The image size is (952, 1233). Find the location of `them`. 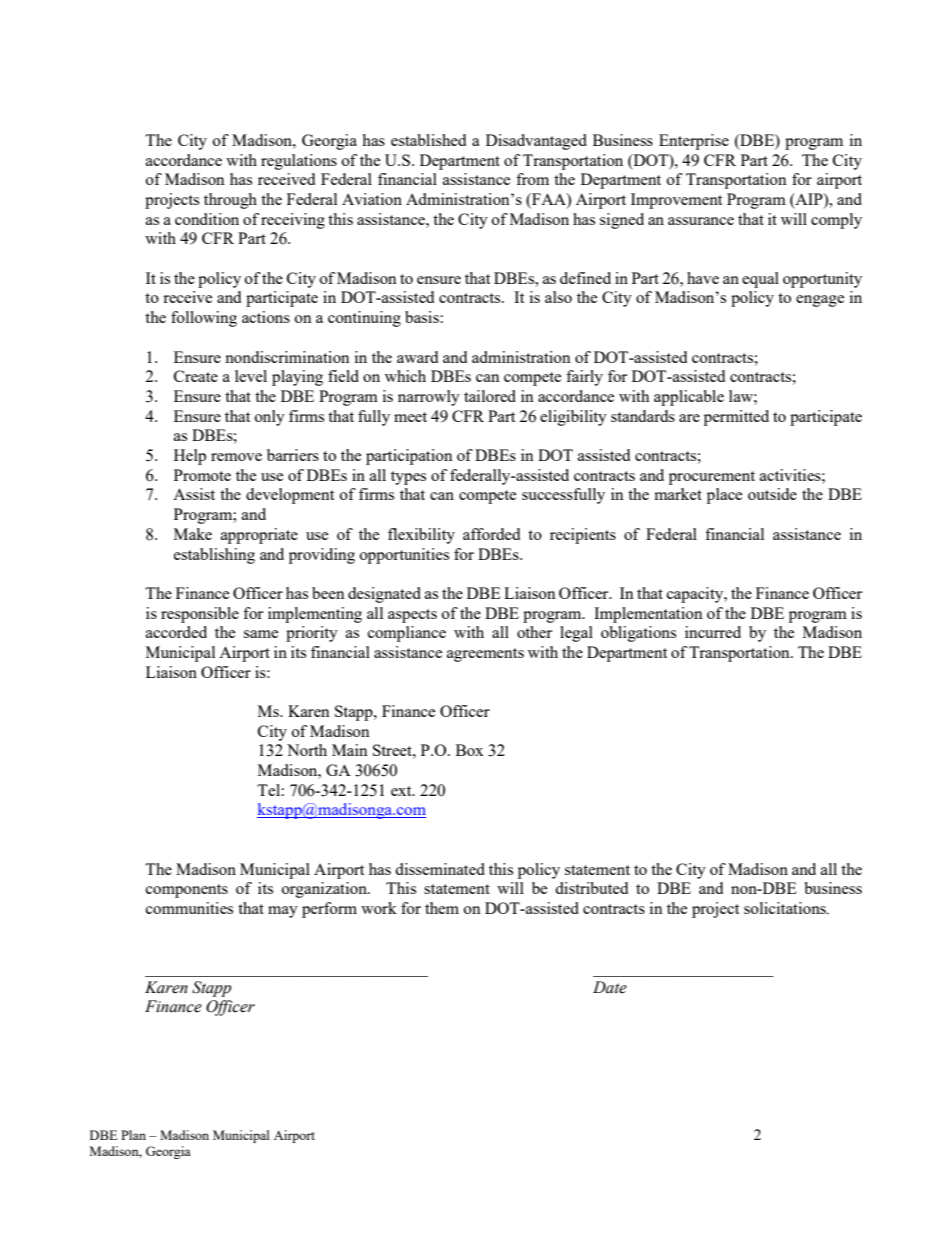

them is located at coordinates (442, 908).
